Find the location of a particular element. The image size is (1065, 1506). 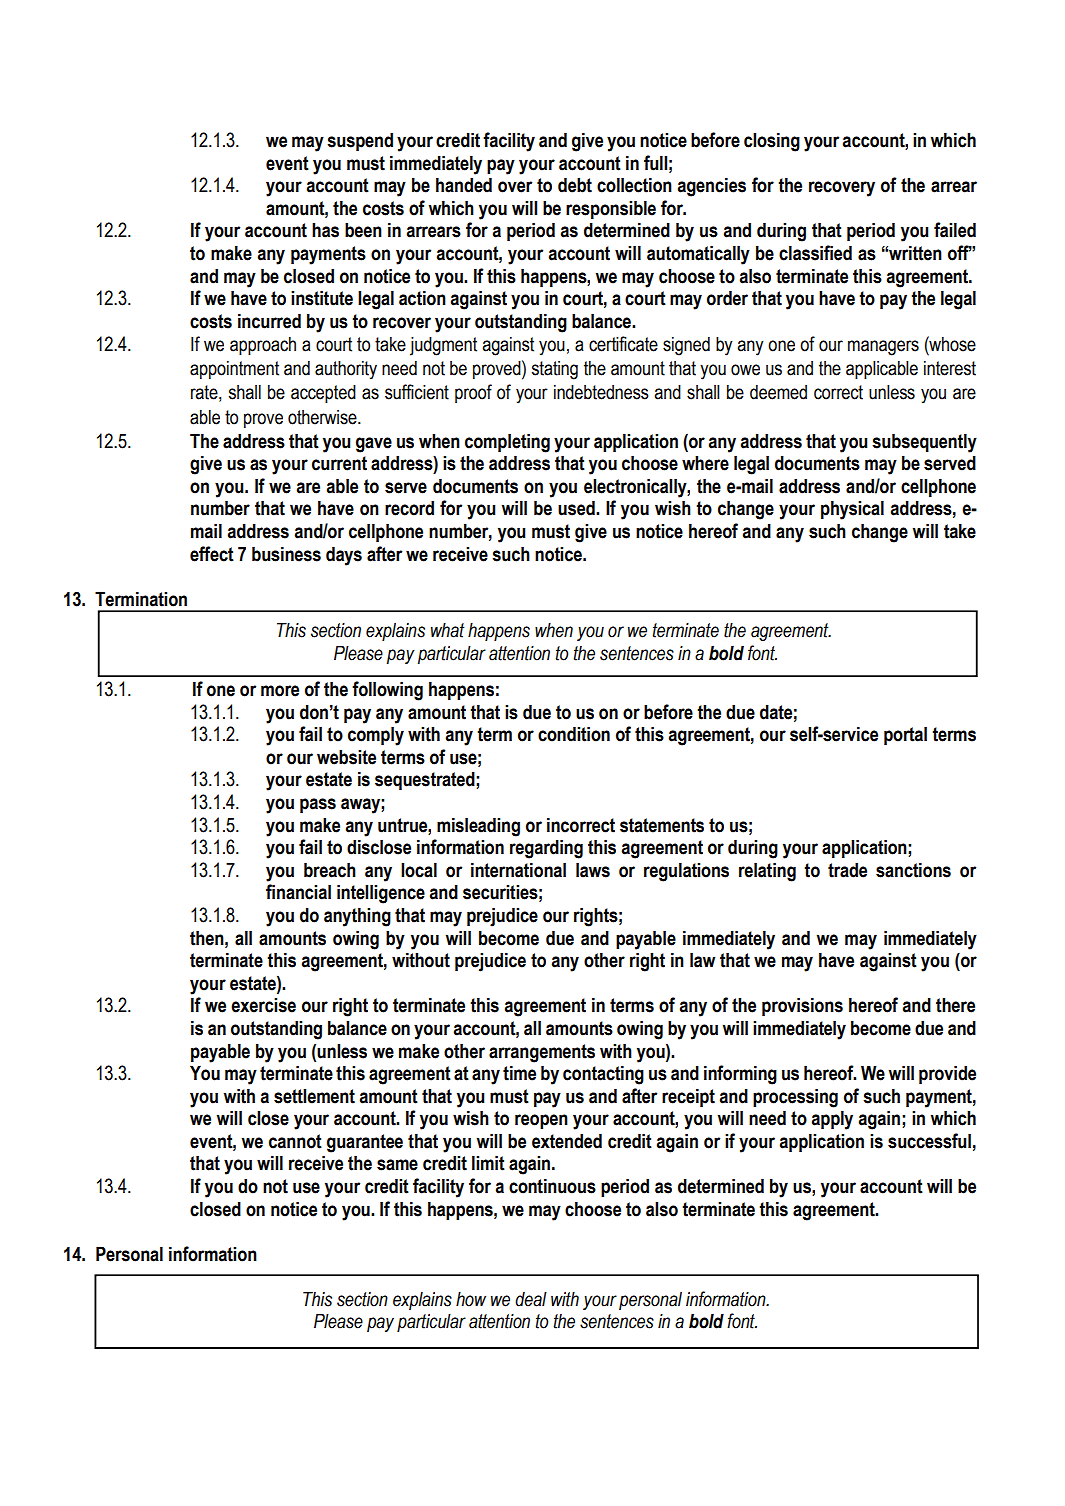

responsible is located at coordinates (611, 209).
